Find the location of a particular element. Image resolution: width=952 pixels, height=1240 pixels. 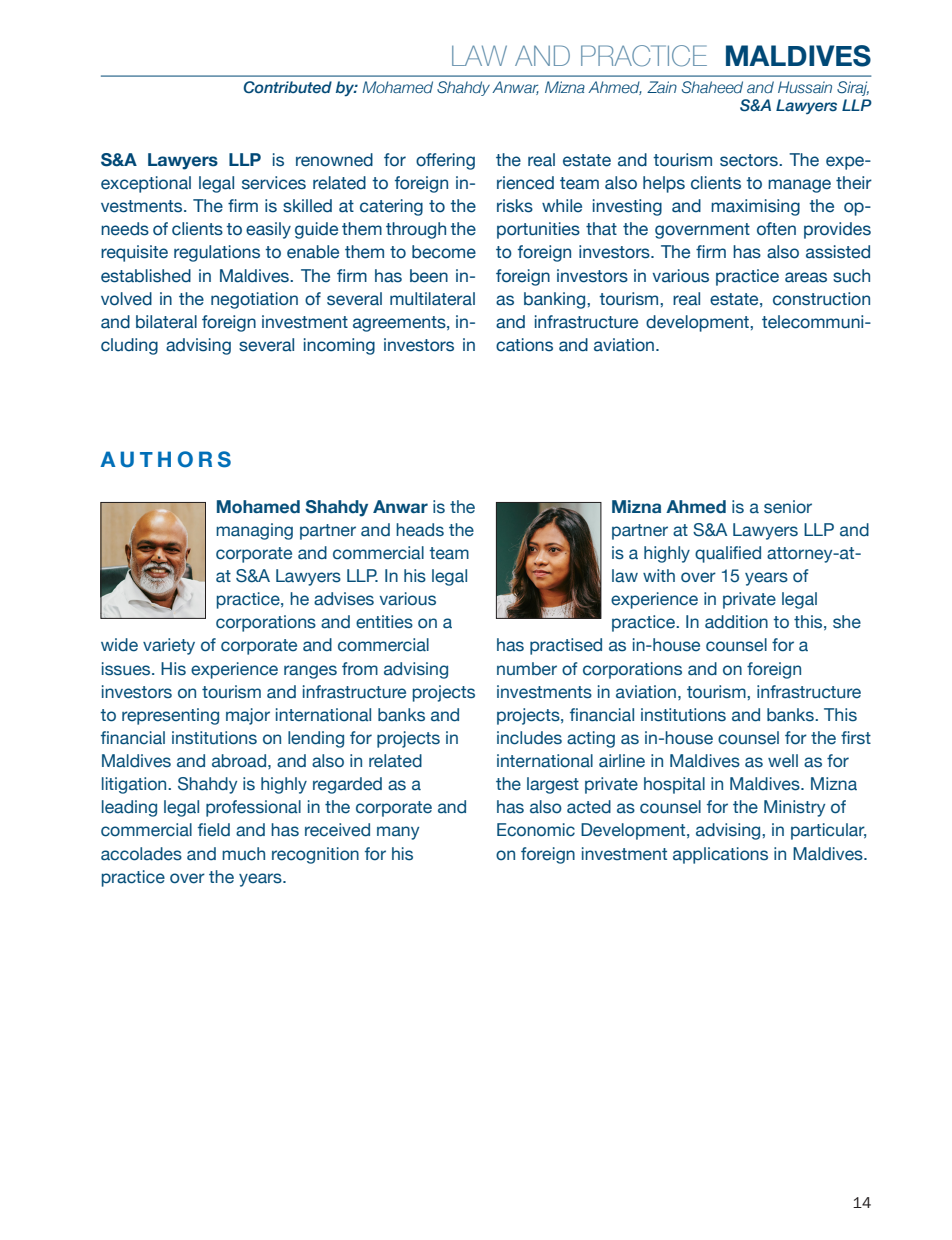

construction is located at coordinates (821, 299).
